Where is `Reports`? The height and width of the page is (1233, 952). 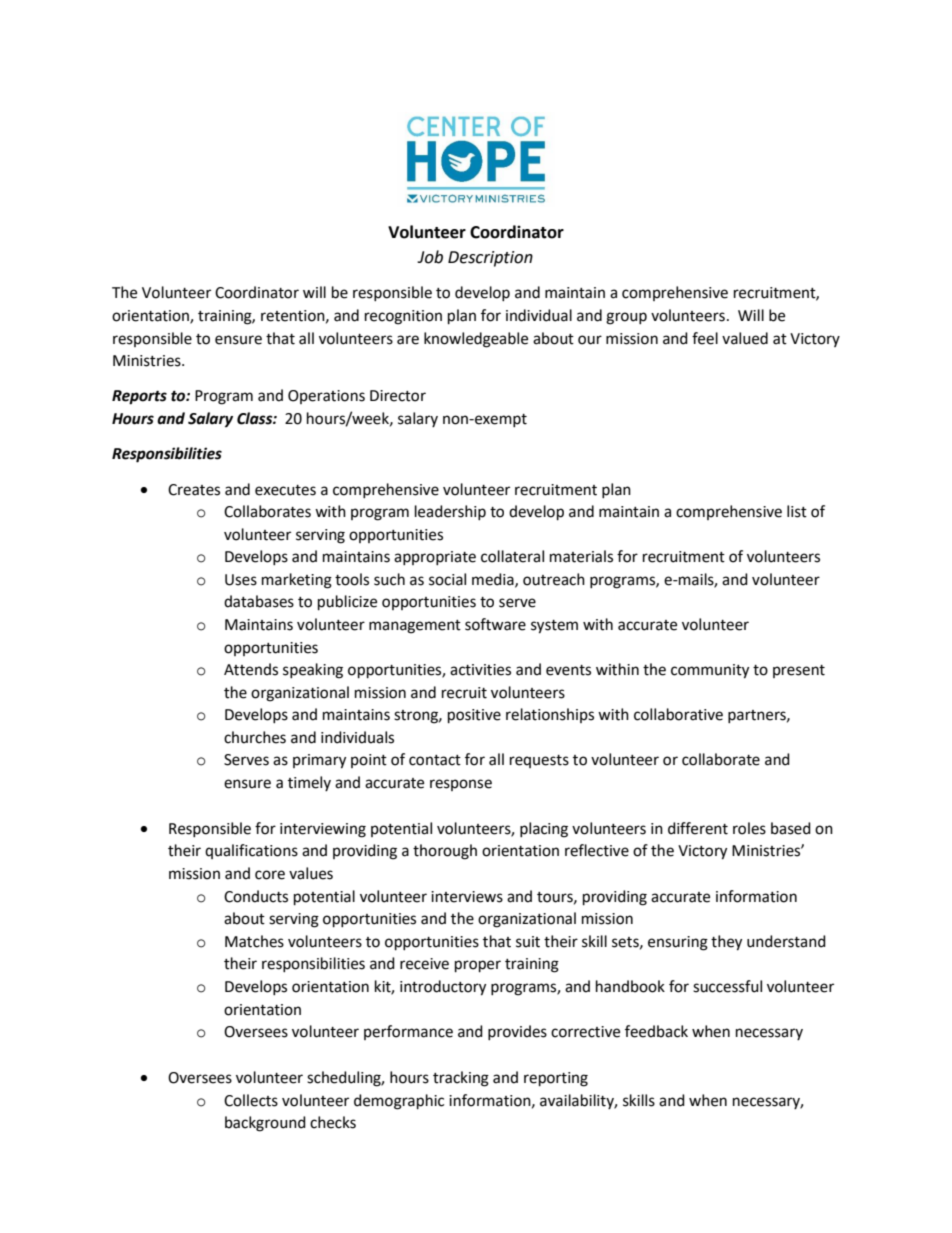 Reports is located at coordinates (139, 397).
